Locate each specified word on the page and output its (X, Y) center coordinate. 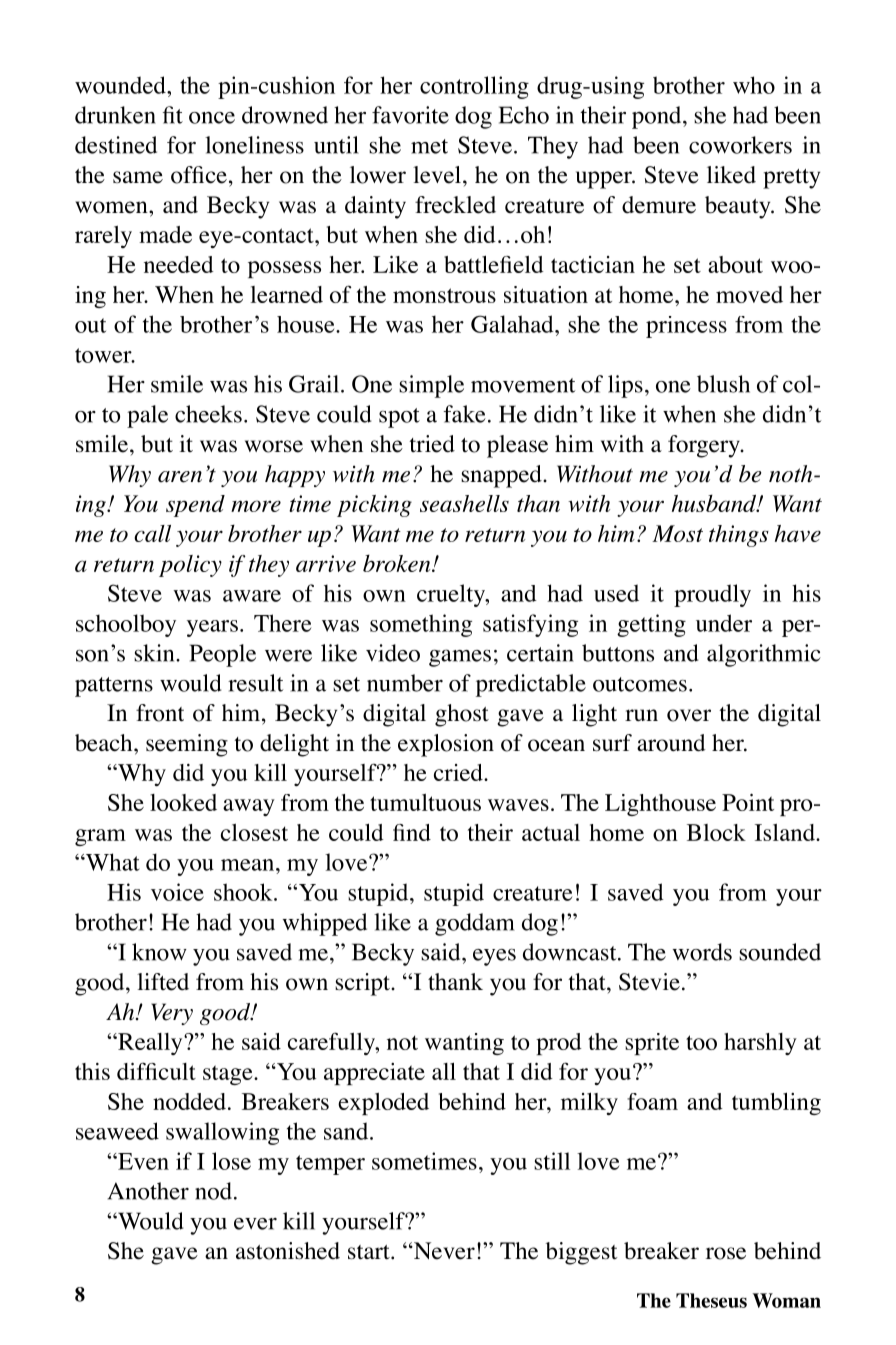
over (689, 715)
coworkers (740, 145)
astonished (288, 1251)
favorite (410, 115)
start (370, 1252)
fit (173, 115)
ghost (462, 715)
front (160, 713)
